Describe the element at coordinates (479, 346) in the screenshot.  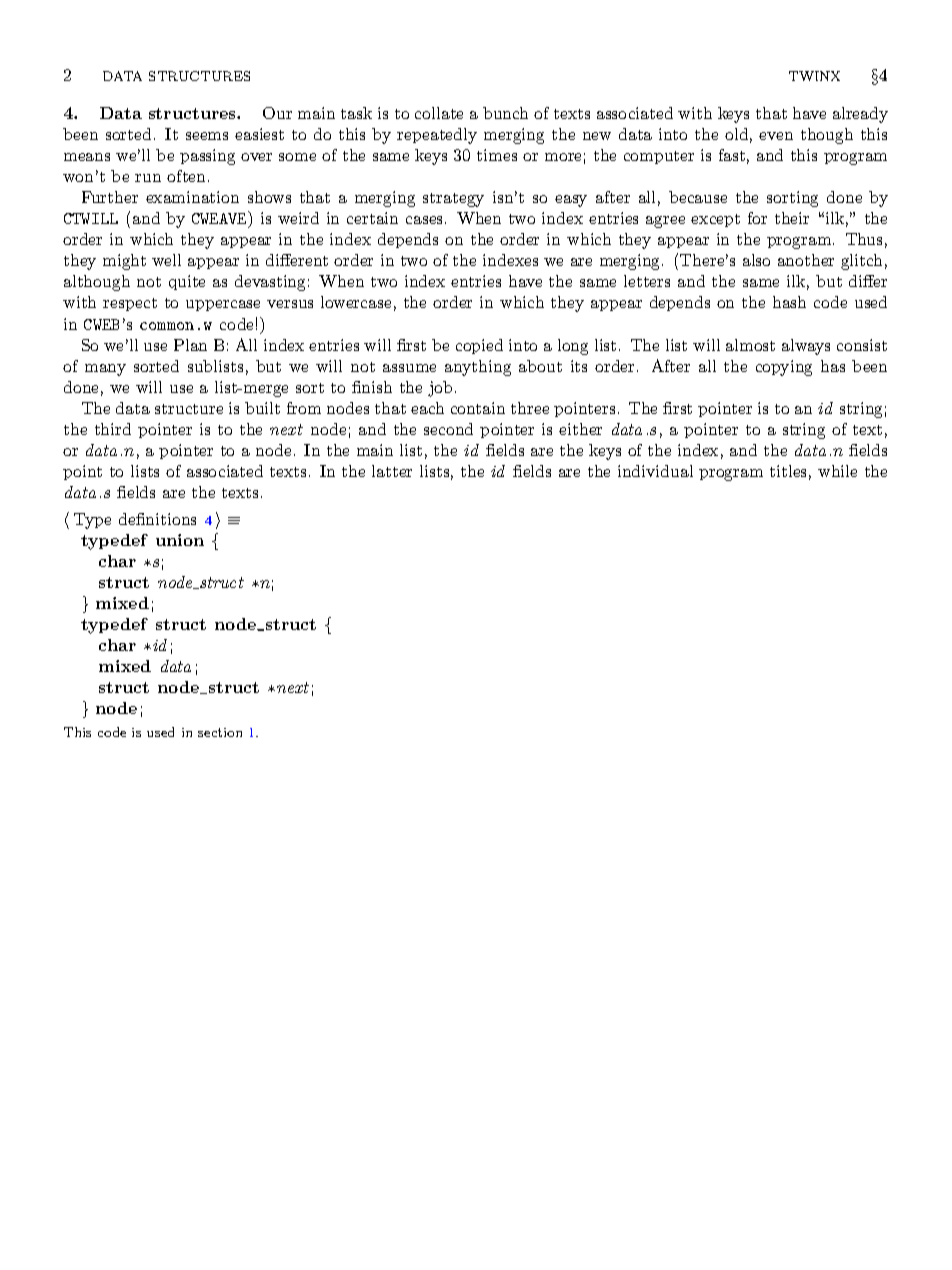
I see `copied` at that location.
